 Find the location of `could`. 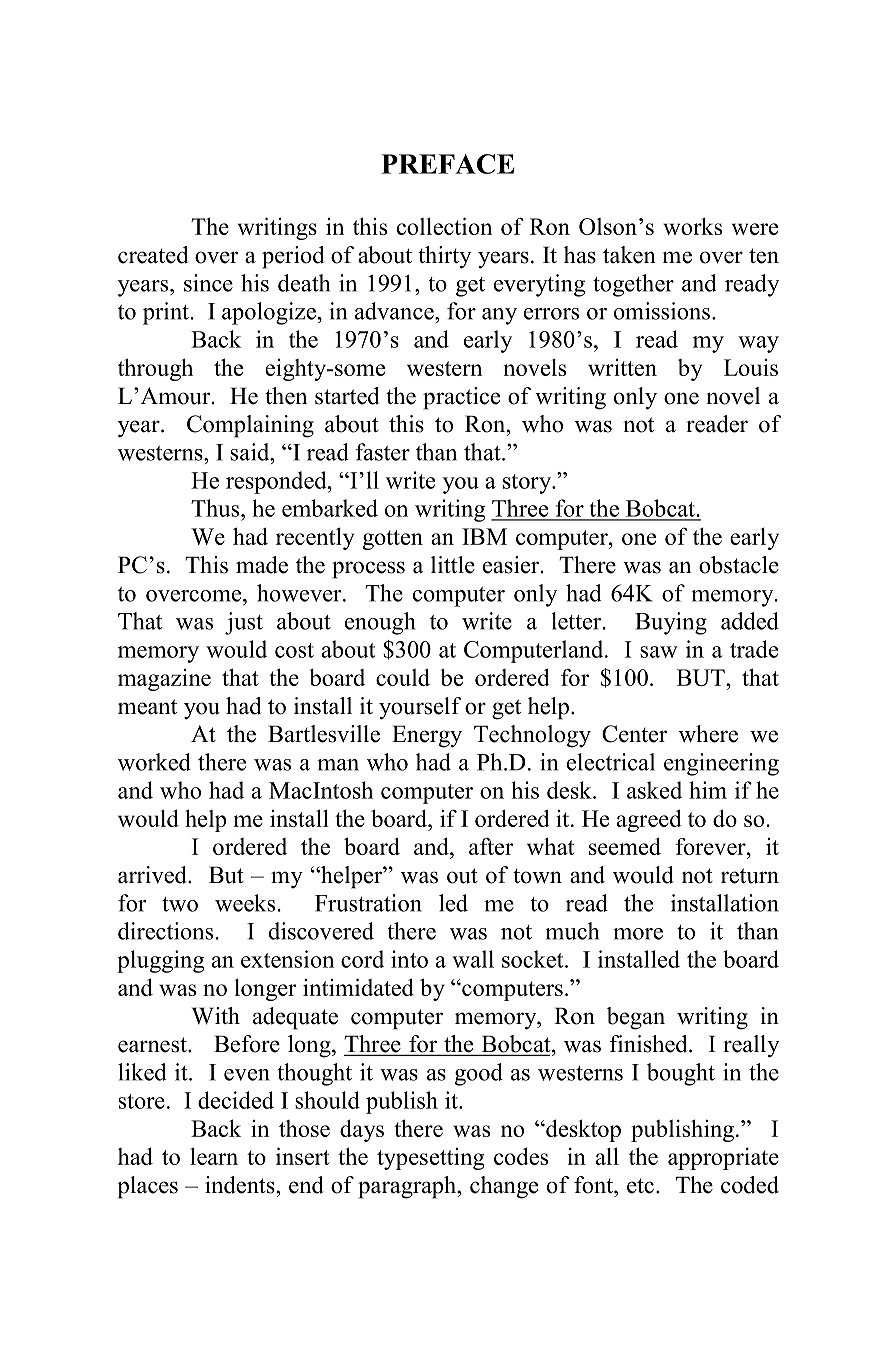

could is located at coordinates (403, 677).
